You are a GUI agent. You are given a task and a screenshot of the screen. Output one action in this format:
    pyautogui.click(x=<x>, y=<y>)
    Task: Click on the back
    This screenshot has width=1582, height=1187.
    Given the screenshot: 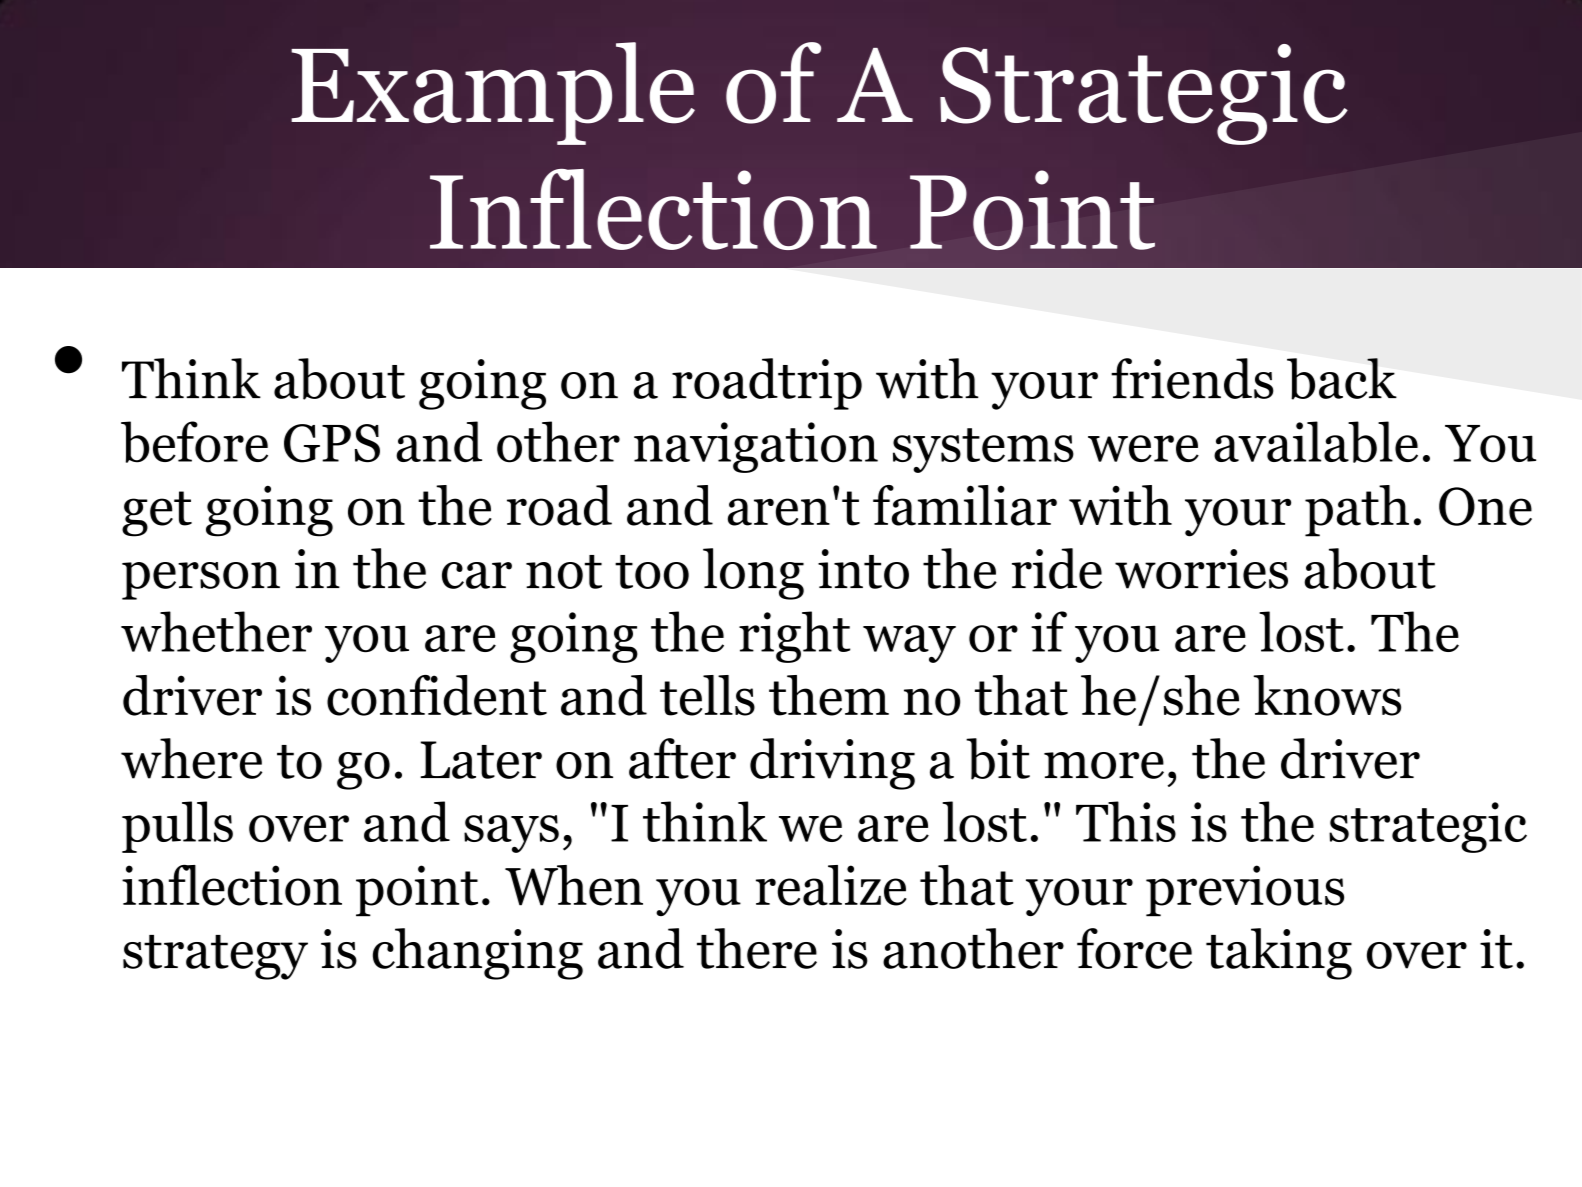 What is the action you would take?
    pyautogui.click(x=1342, y=379)
